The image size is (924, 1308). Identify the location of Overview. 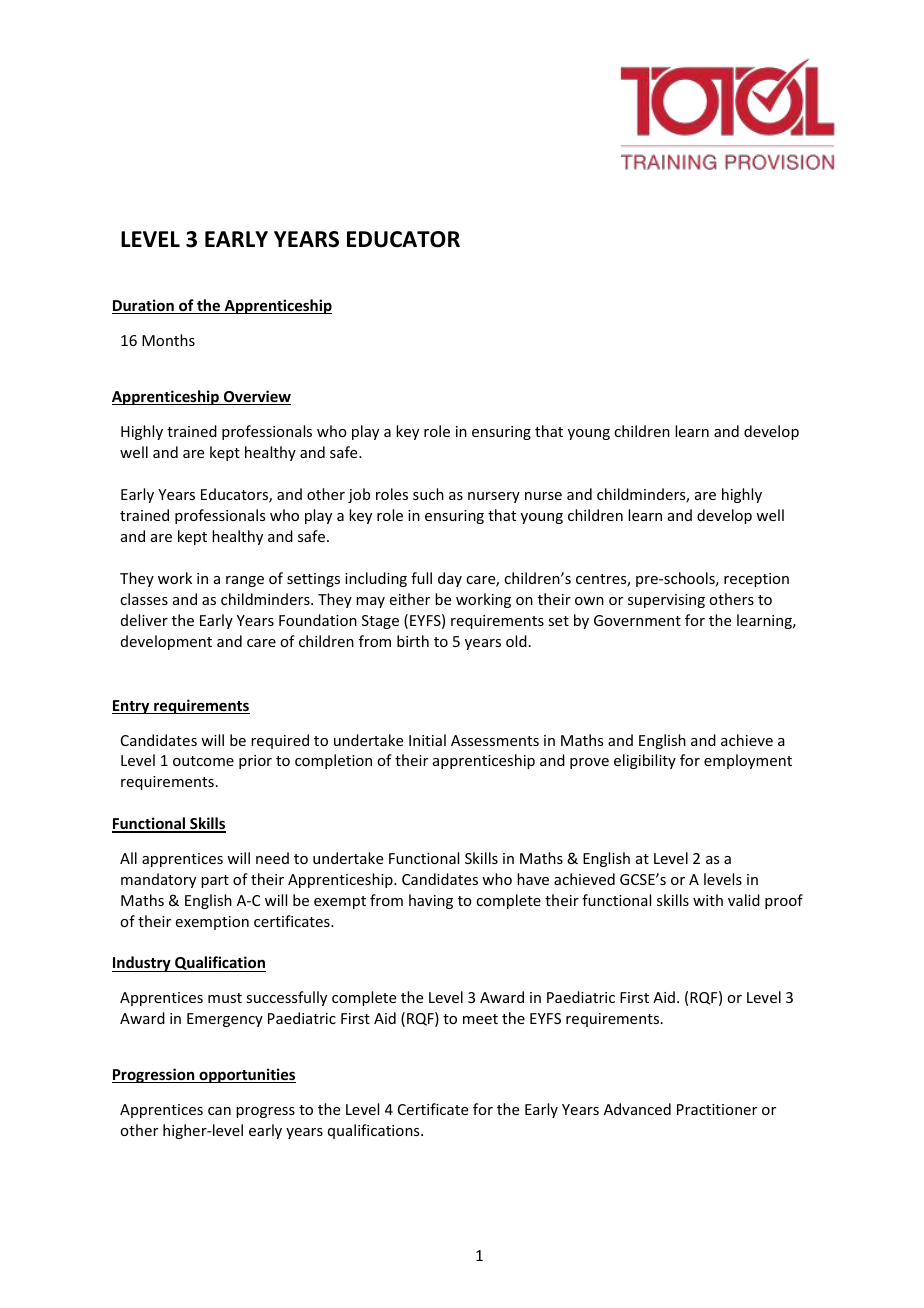
(256, 397).
